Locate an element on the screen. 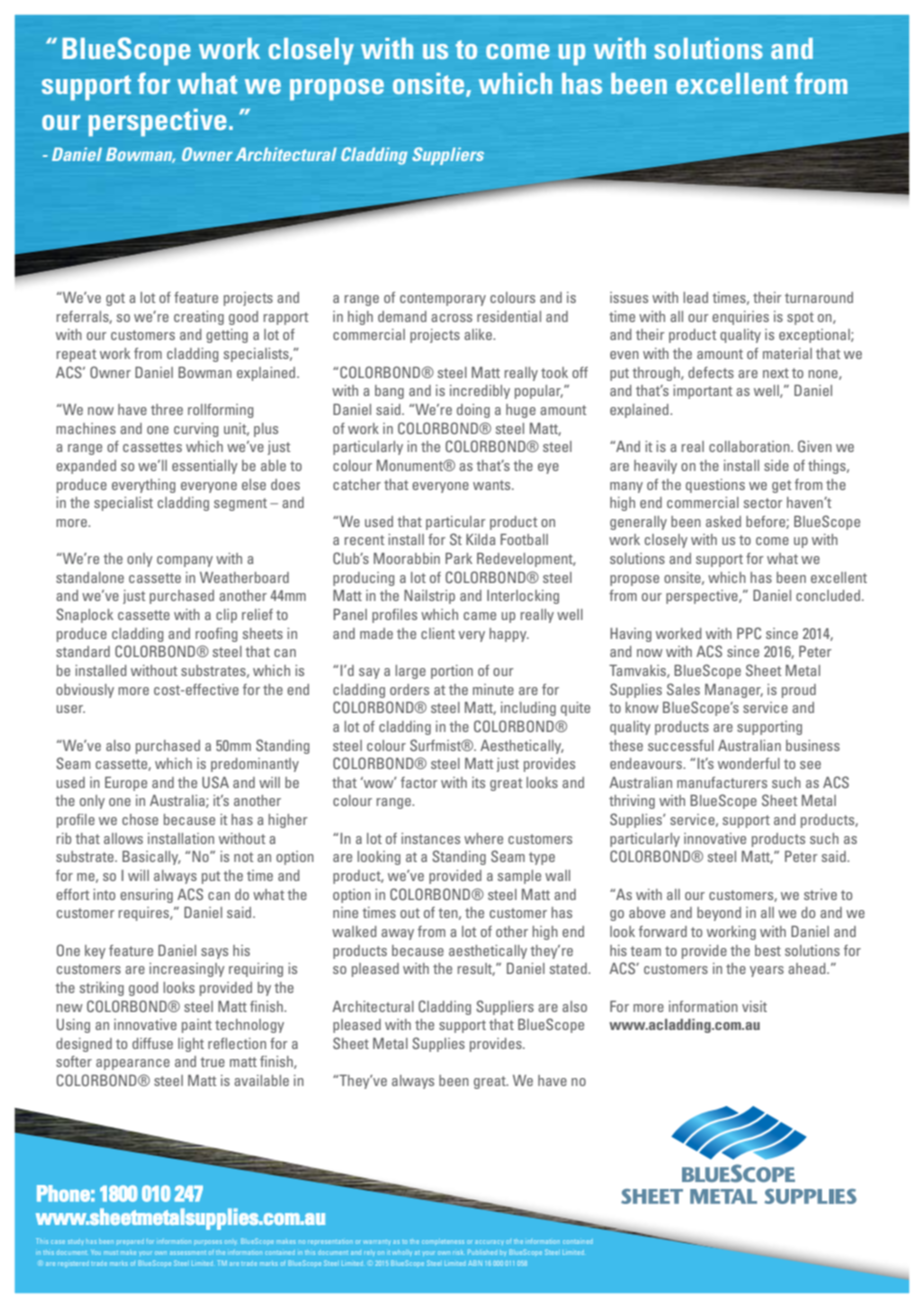  prepared is located at coordinates (130, 1241).
